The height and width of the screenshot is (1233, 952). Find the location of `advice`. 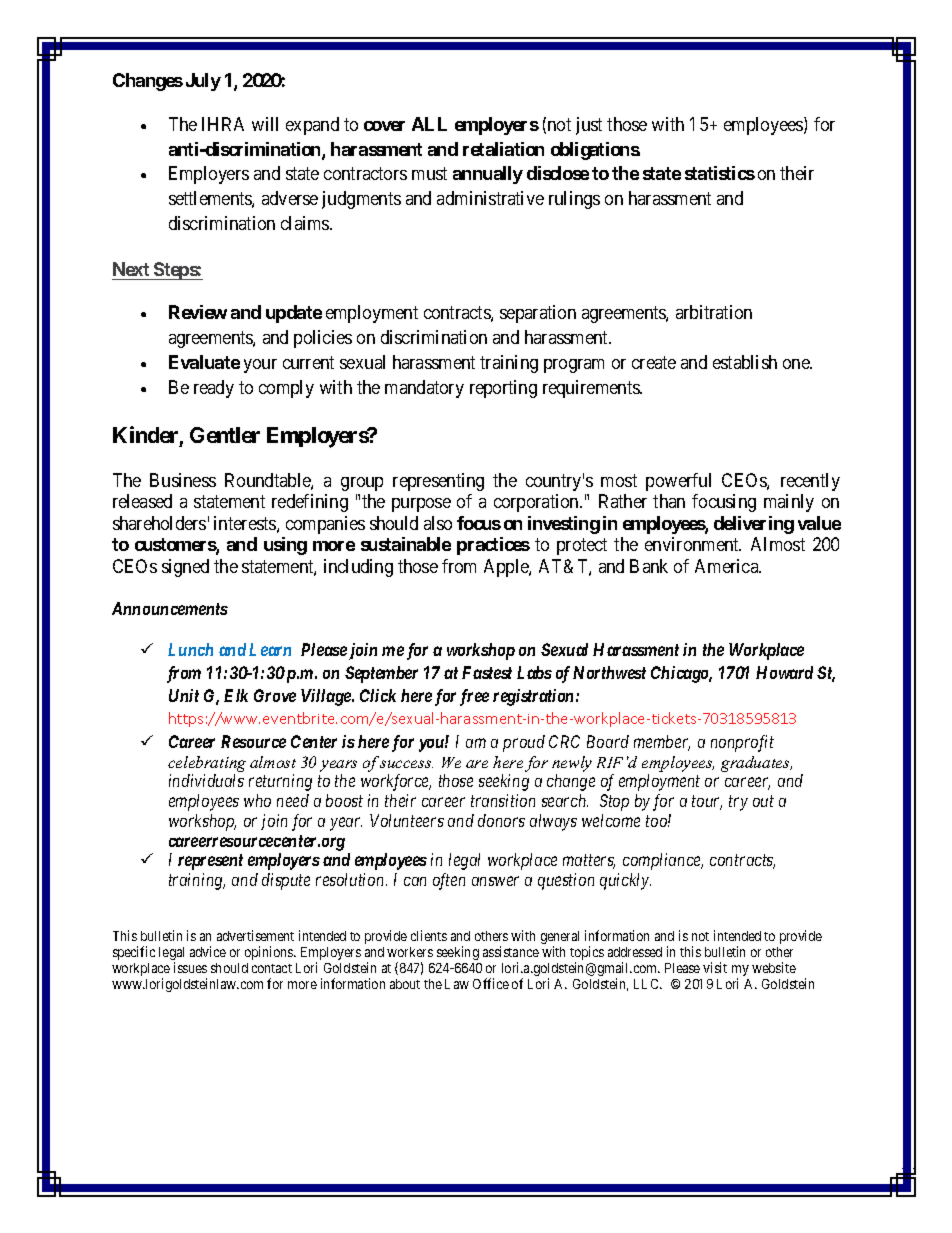

advice is located at coordinates (208, 951).
